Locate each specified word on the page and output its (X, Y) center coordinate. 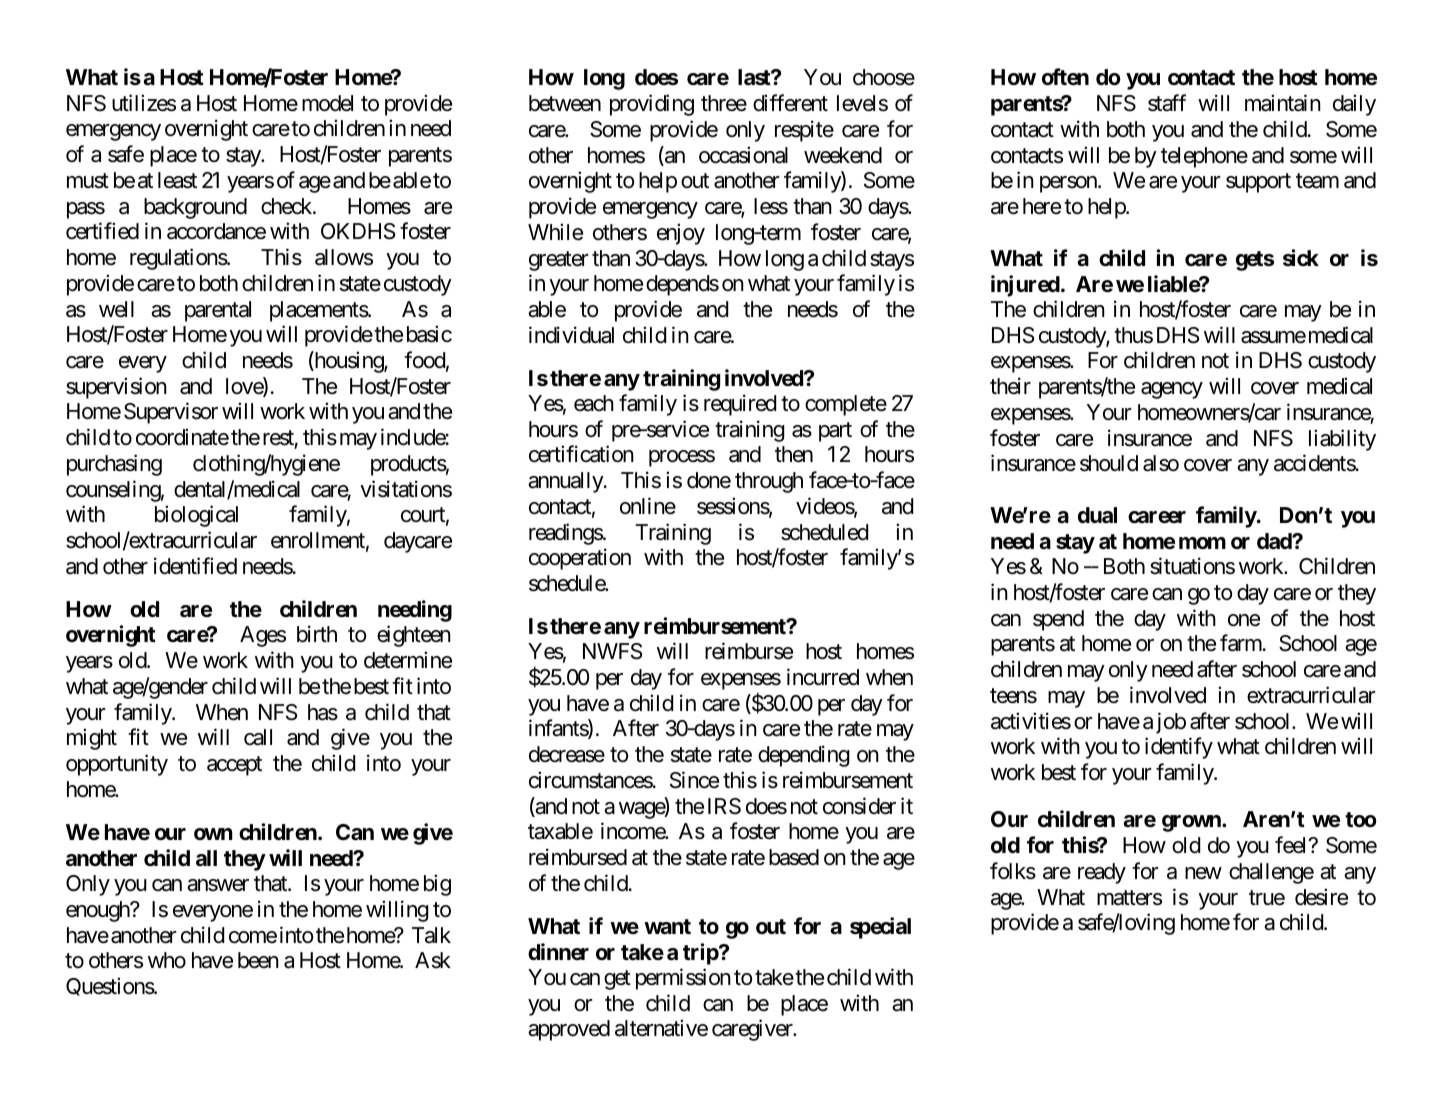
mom (1202, 543)
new (1203, 873)
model (327, 103)
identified (195, 566)
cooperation (580, 559)
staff (1167, 103)
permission (683, 979)
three (724, 103)
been (258, 960)
